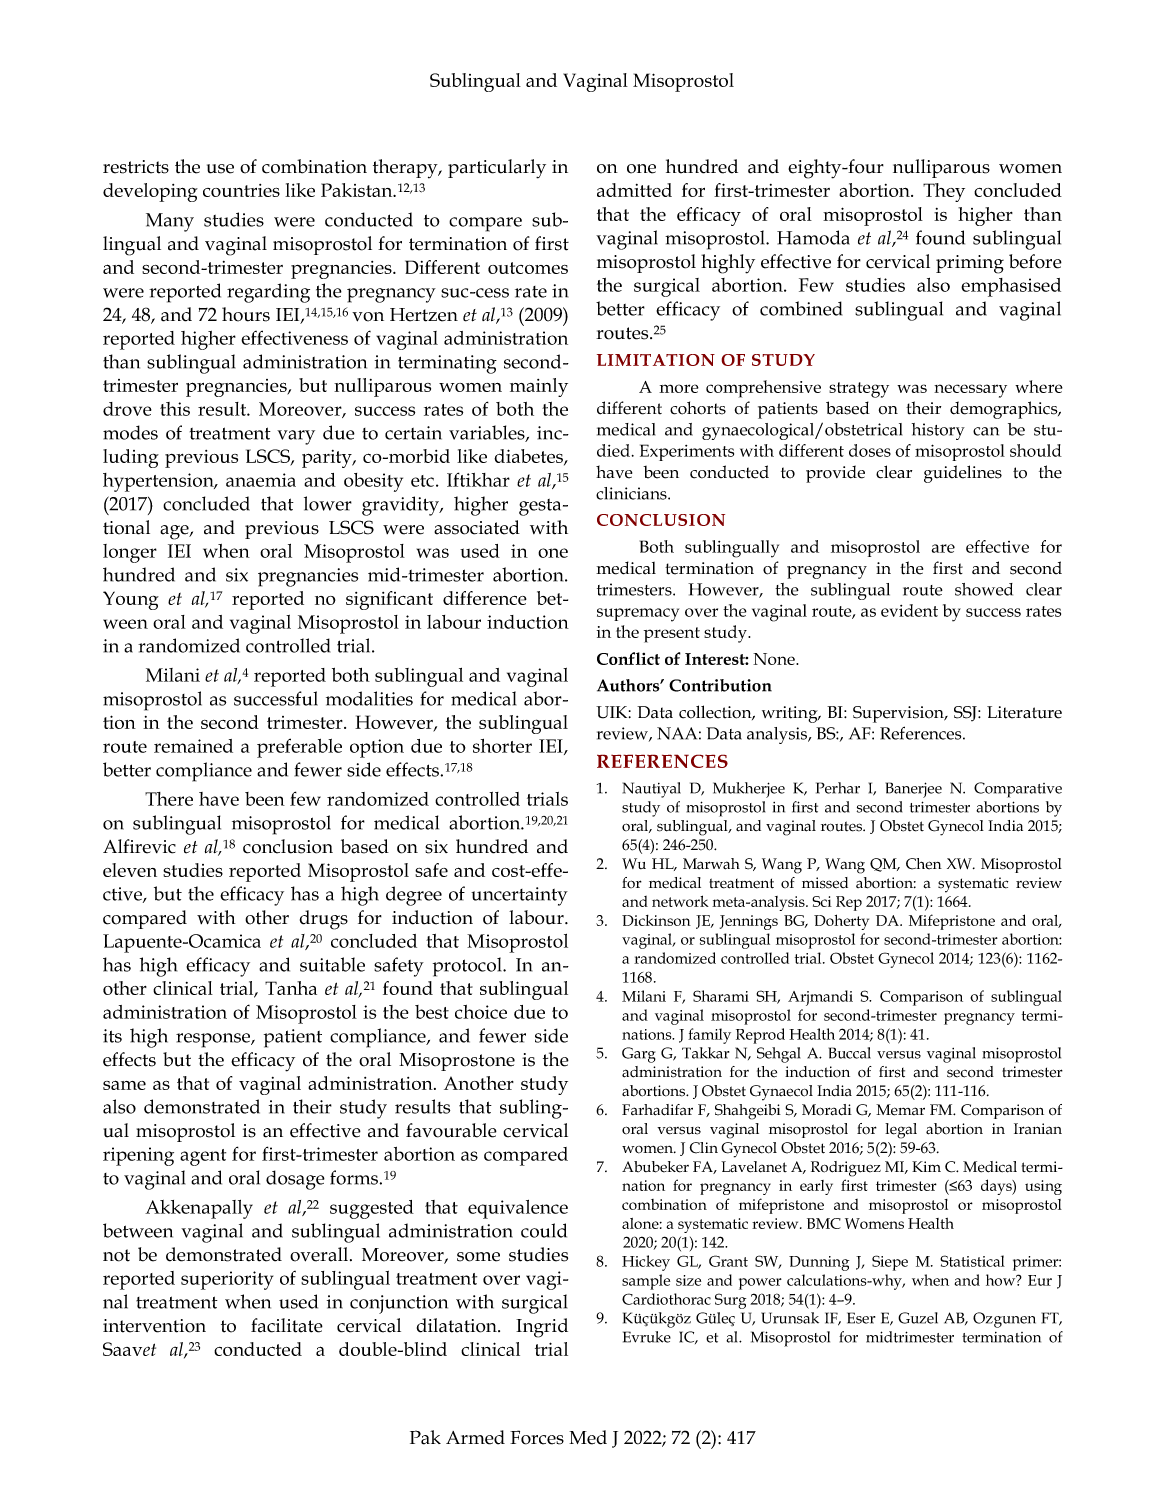 This screenshot has height=1508, width=1165. Describe the element at coordinates (169, 799) in the screenshot. I see `There` at that location.
